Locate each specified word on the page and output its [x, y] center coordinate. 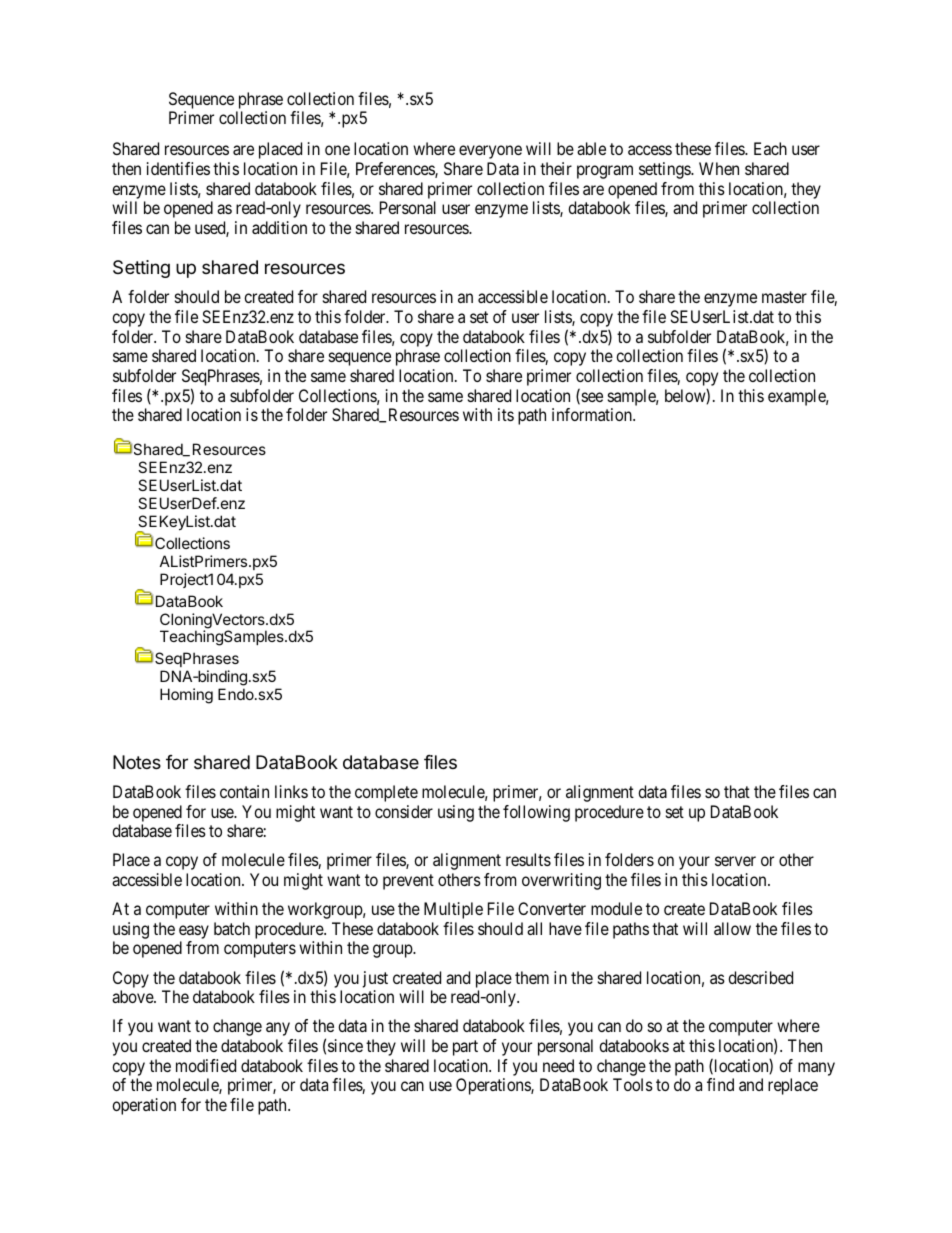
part [465, 1048]
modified [206, 1065]
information [593, 414]
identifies [178, 168]
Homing [186, 696]
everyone [490, 152]
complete [386, 793]
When [719, 168]
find [720, 1084]
